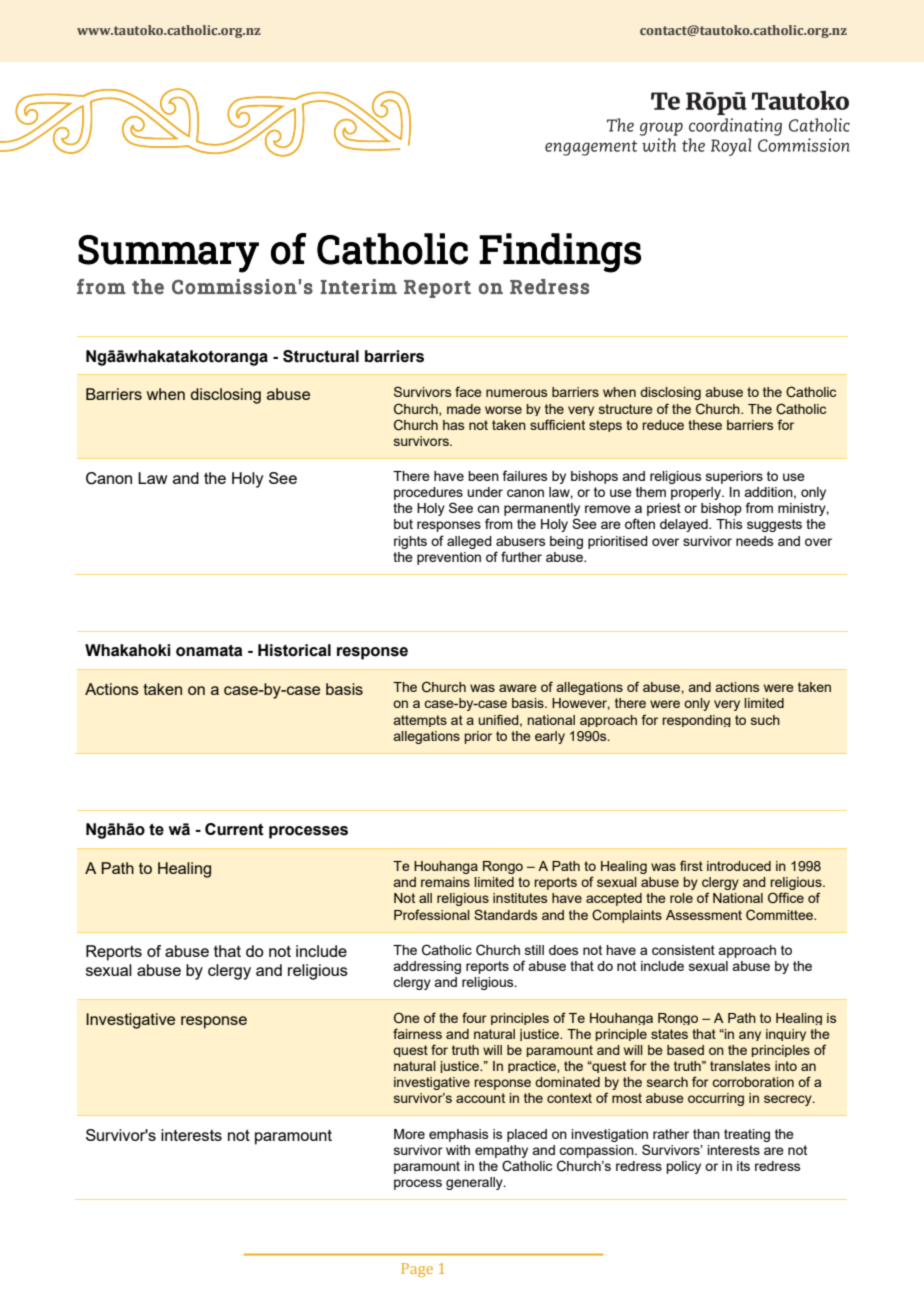 The image size is (924, 1308). Describe the element at coordinates (755, 541) in the screenshot. I see `needs` at that location.
